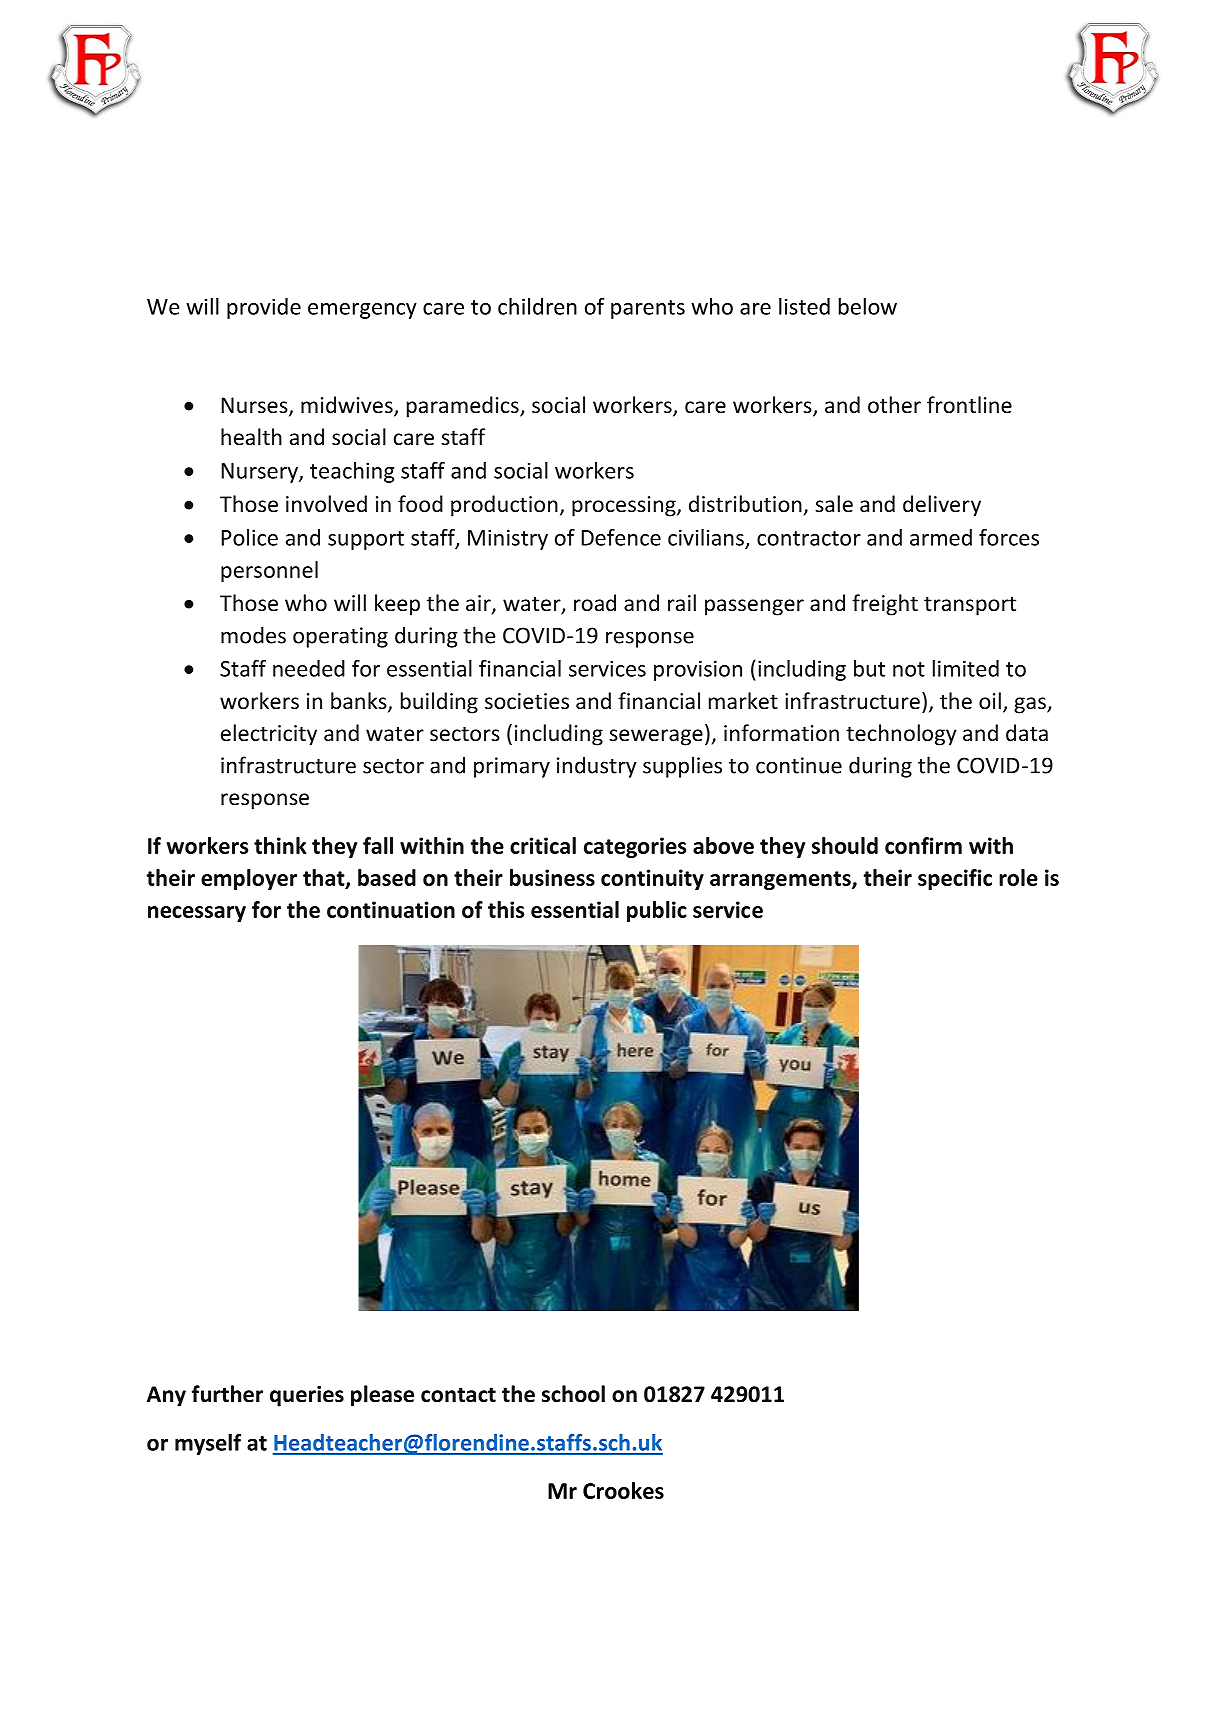 The image size is (1211, 1712). I want to click on queries, so click(307, 1396).
